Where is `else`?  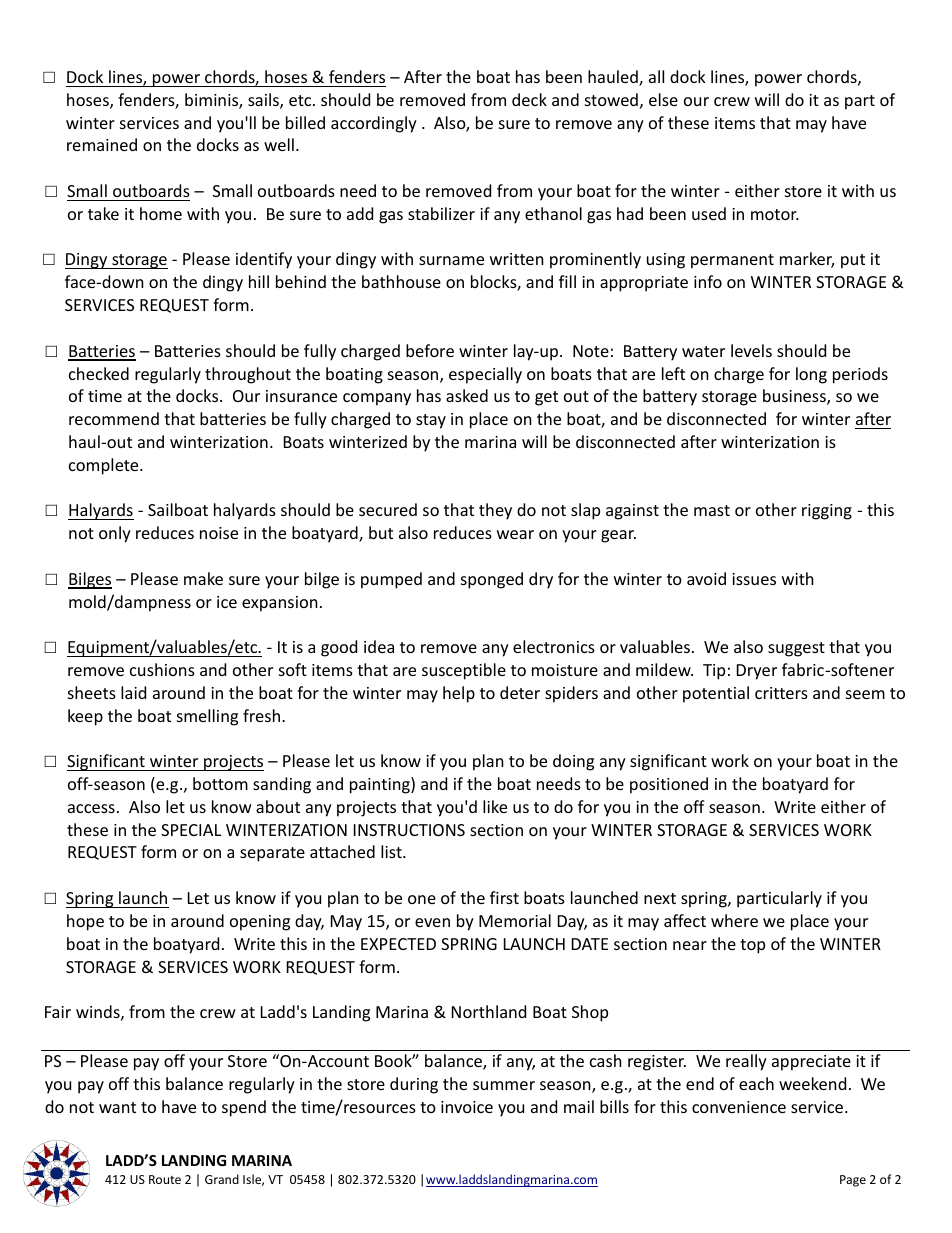 else is located at coordinates (663, 99).
